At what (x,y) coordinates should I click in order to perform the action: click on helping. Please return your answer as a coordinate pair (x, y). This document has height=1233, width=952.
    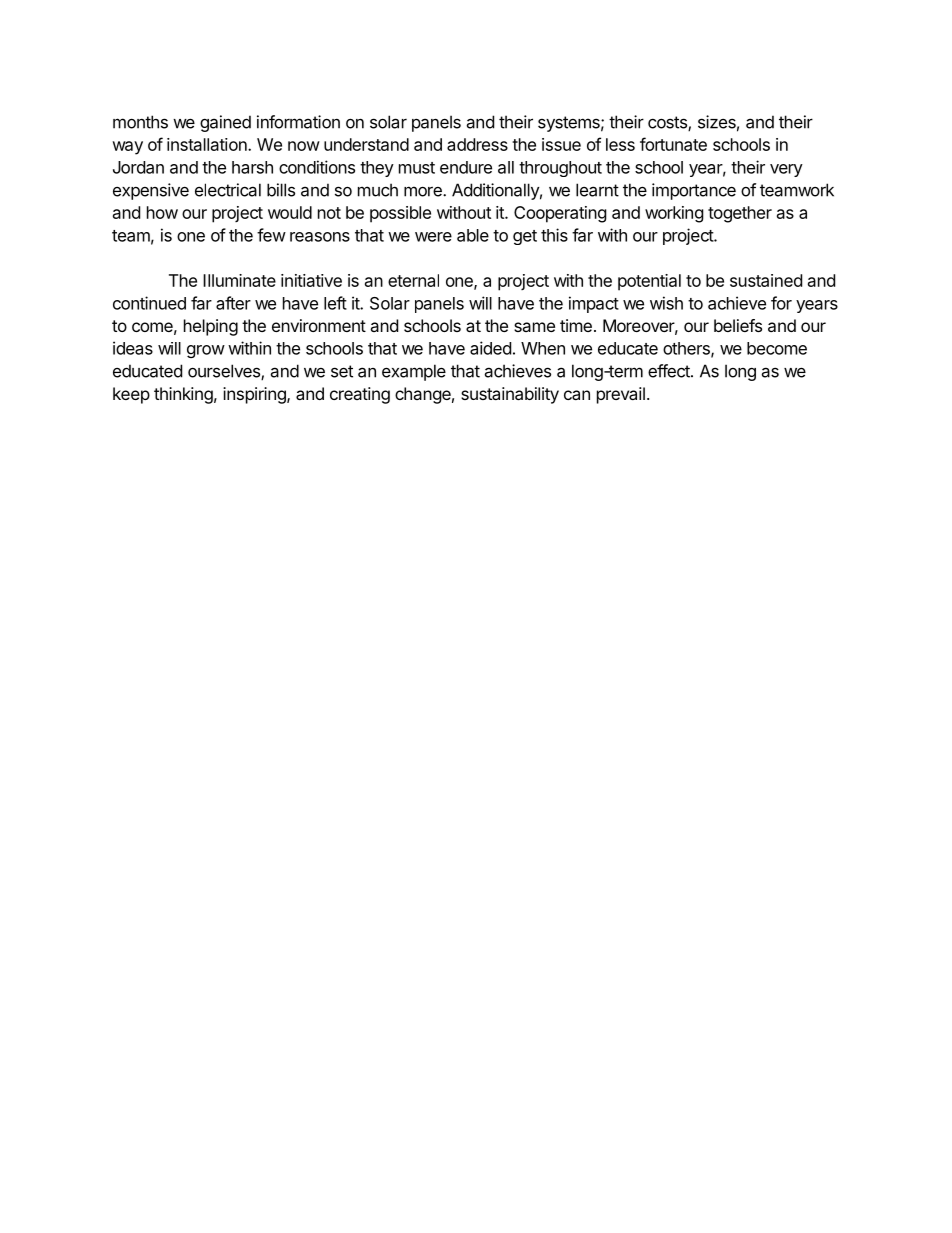
    Looking at the image, I should click on (211, 327).
